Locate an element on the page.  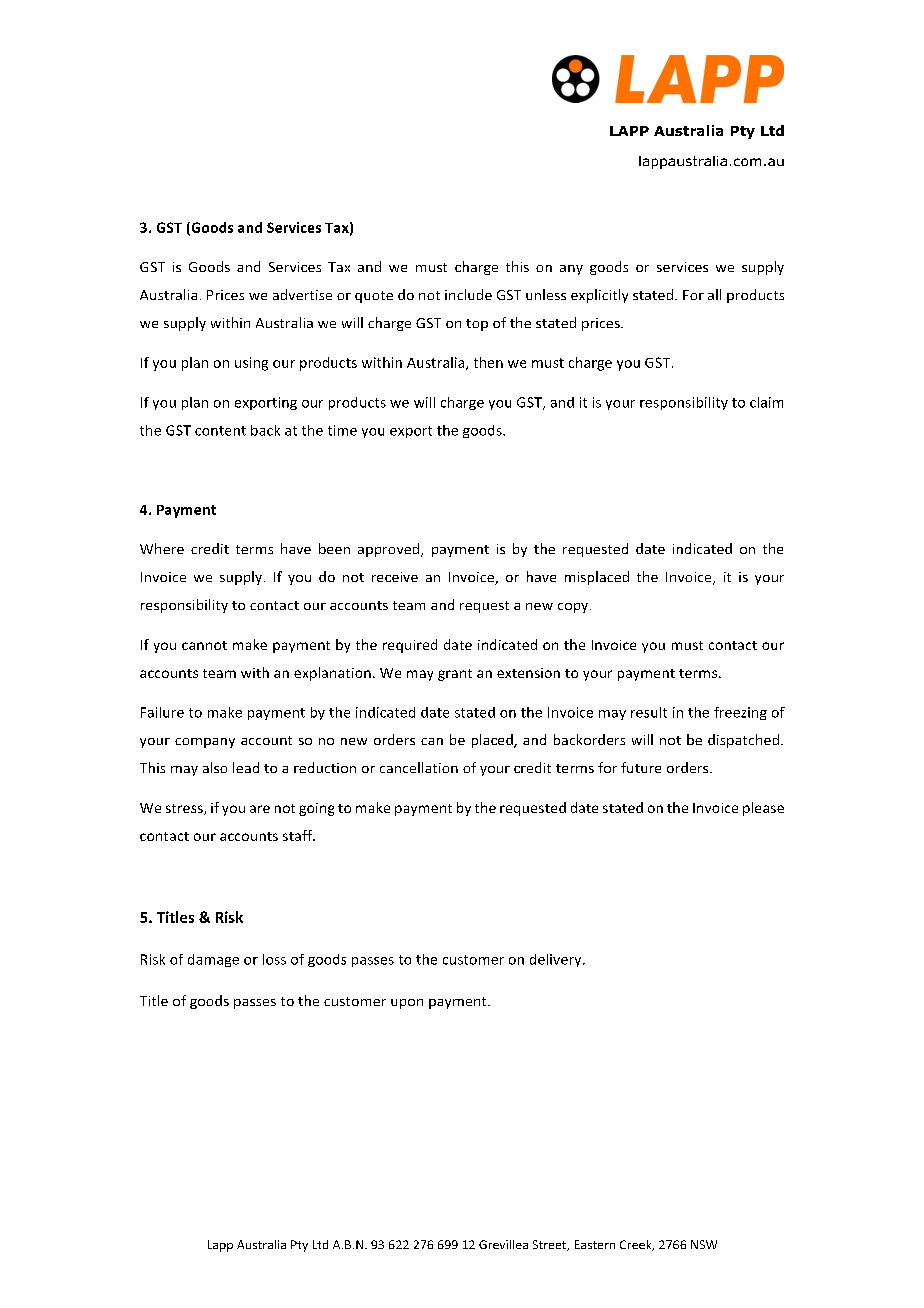
top is located at coordinates (477, 325).
